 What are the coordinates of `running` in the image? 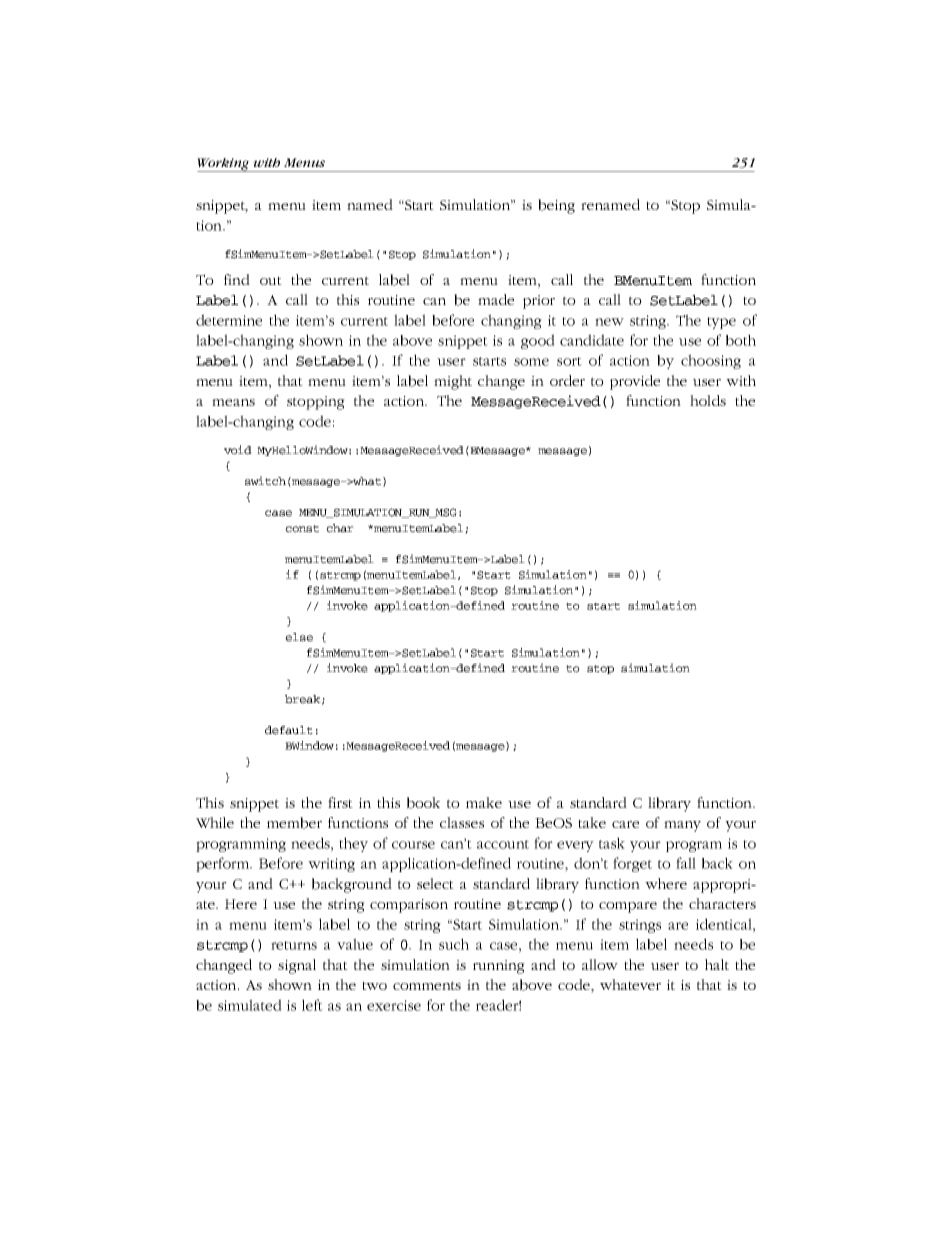 It's located at (499, 967).
